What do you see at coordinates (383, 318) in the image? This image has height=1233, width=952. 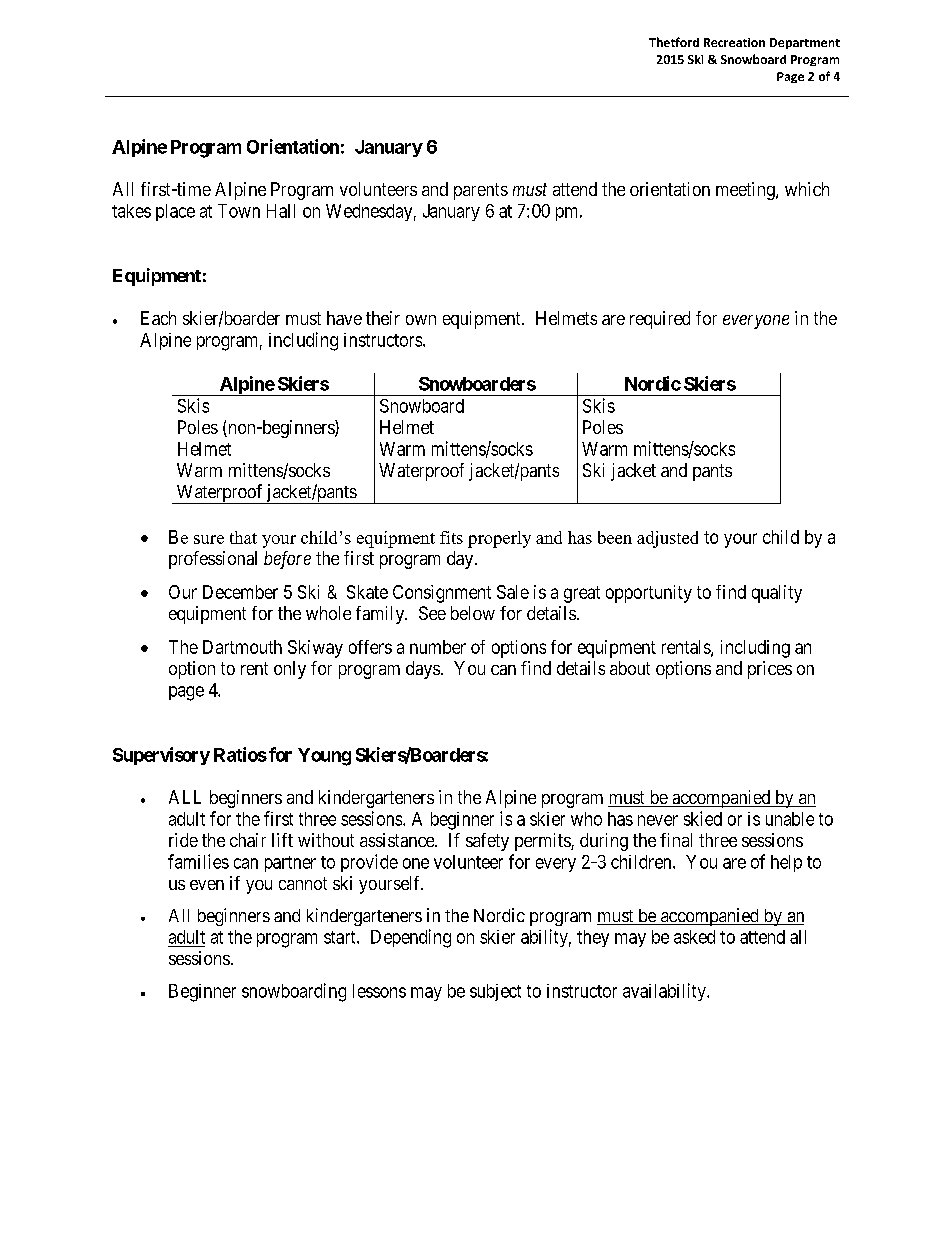 I see `their` at bounding box center [383, 318].
